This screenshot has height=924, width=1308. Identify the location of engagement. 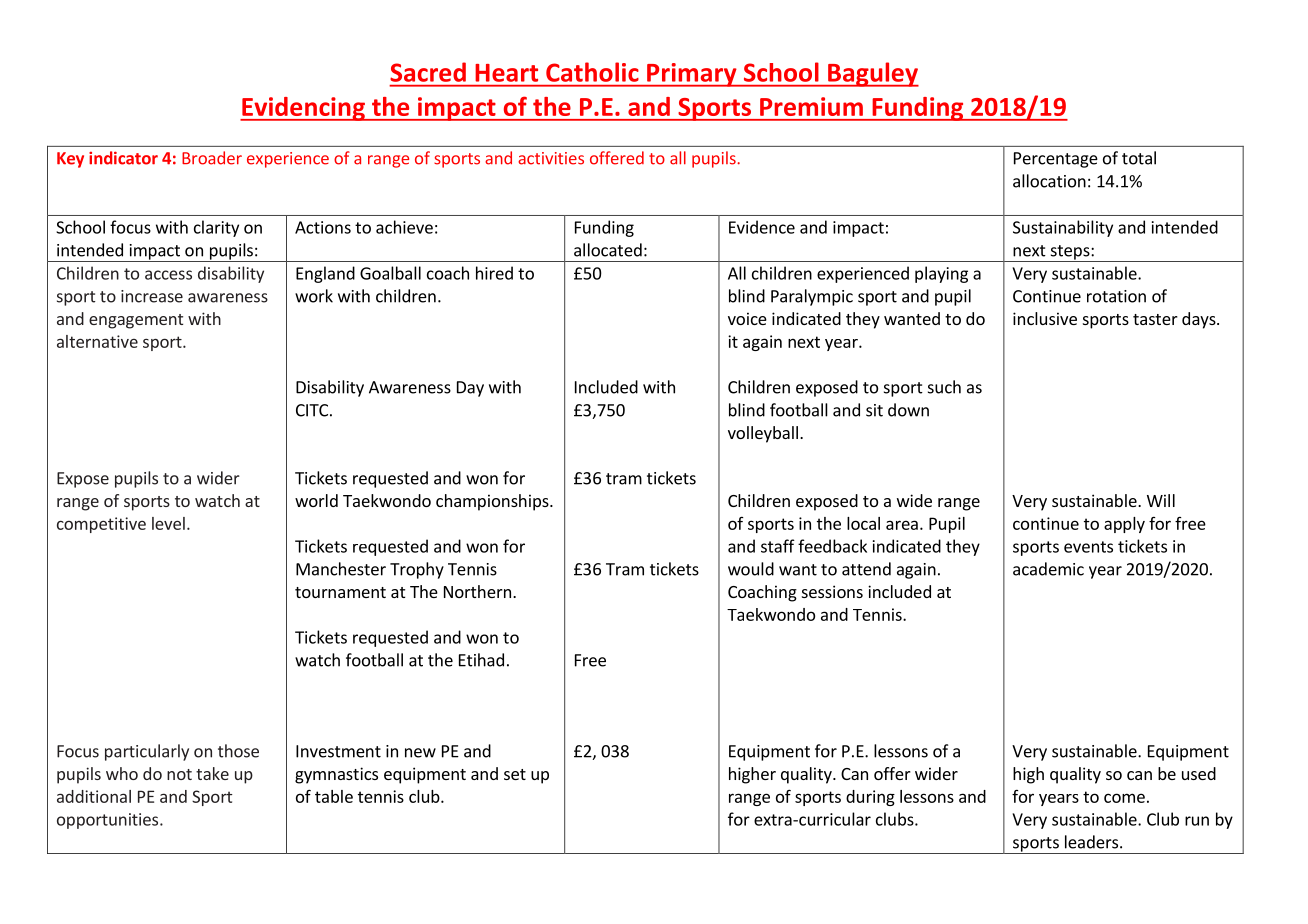
(136, 321).
